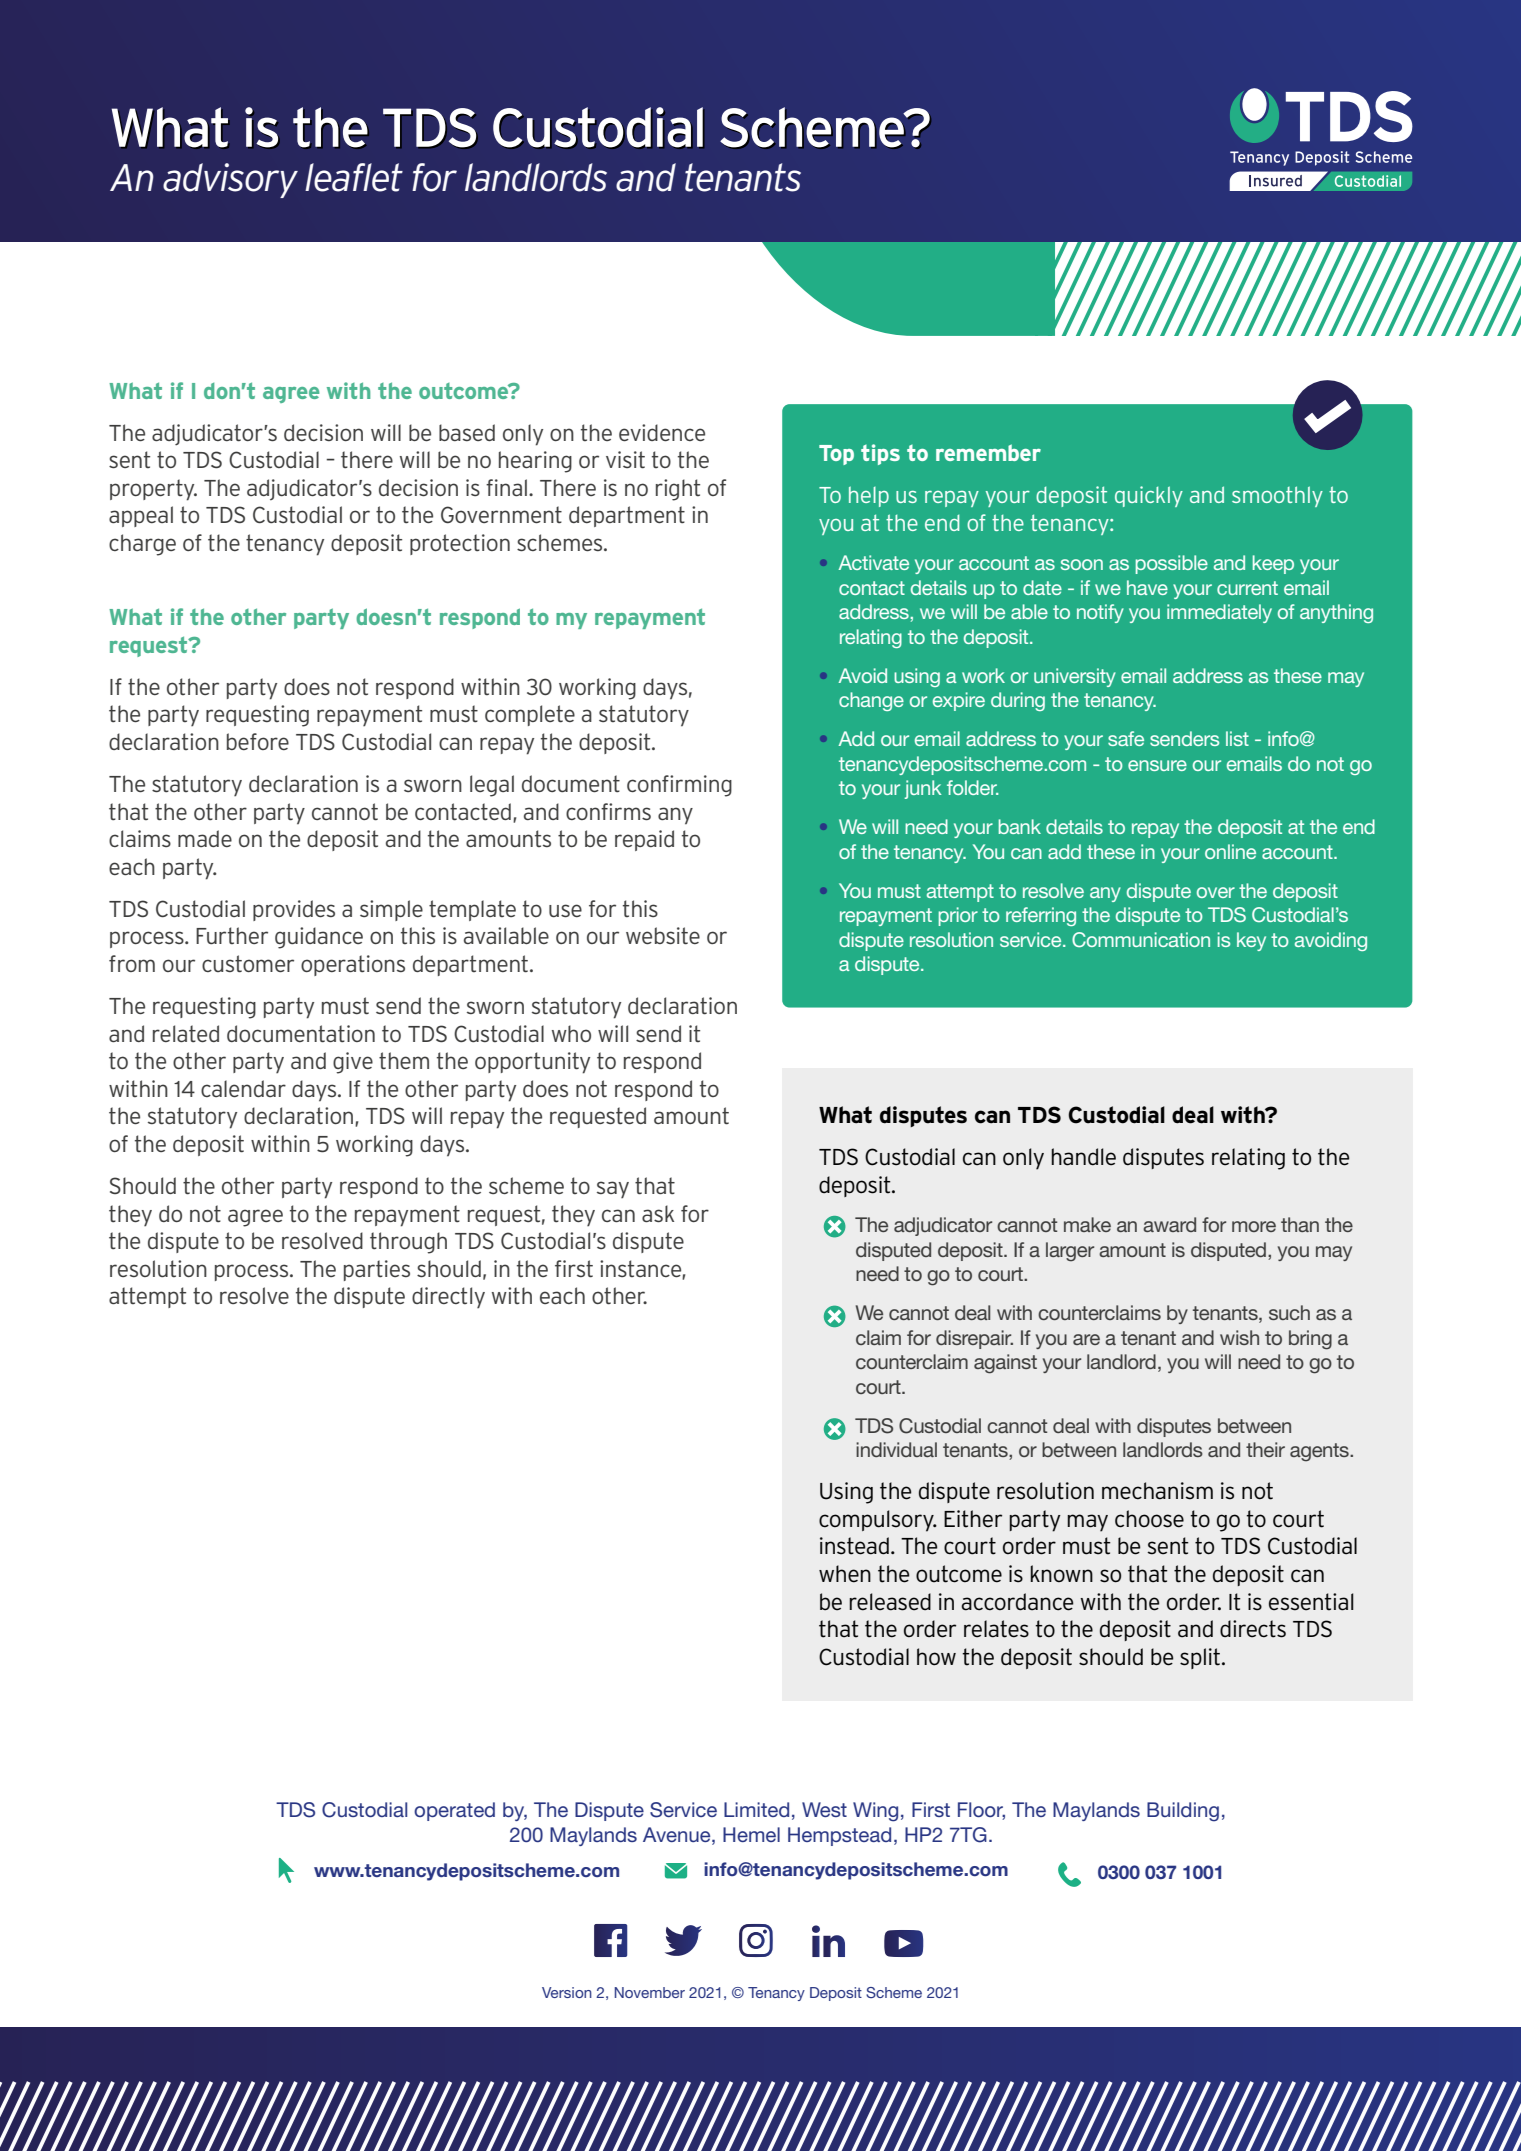 The height and width of the screenshot is (2151, 1521). What do you see at coordinates (1157, 765) in the screenshot?
I see `ensure` at bounding box center [1157, 765].
